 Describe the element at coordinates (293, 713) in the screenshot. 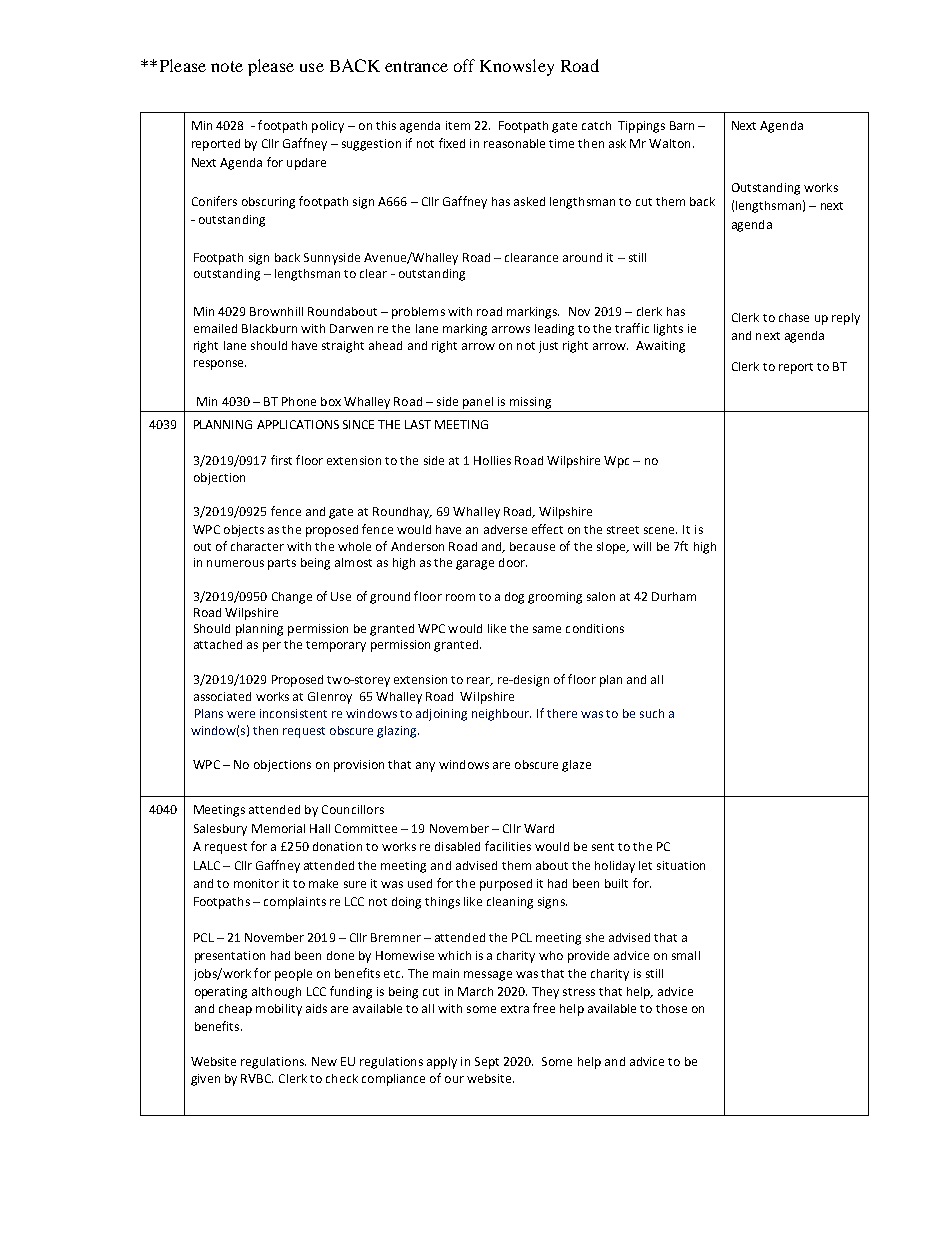

I see `inconsistent` at that location.
